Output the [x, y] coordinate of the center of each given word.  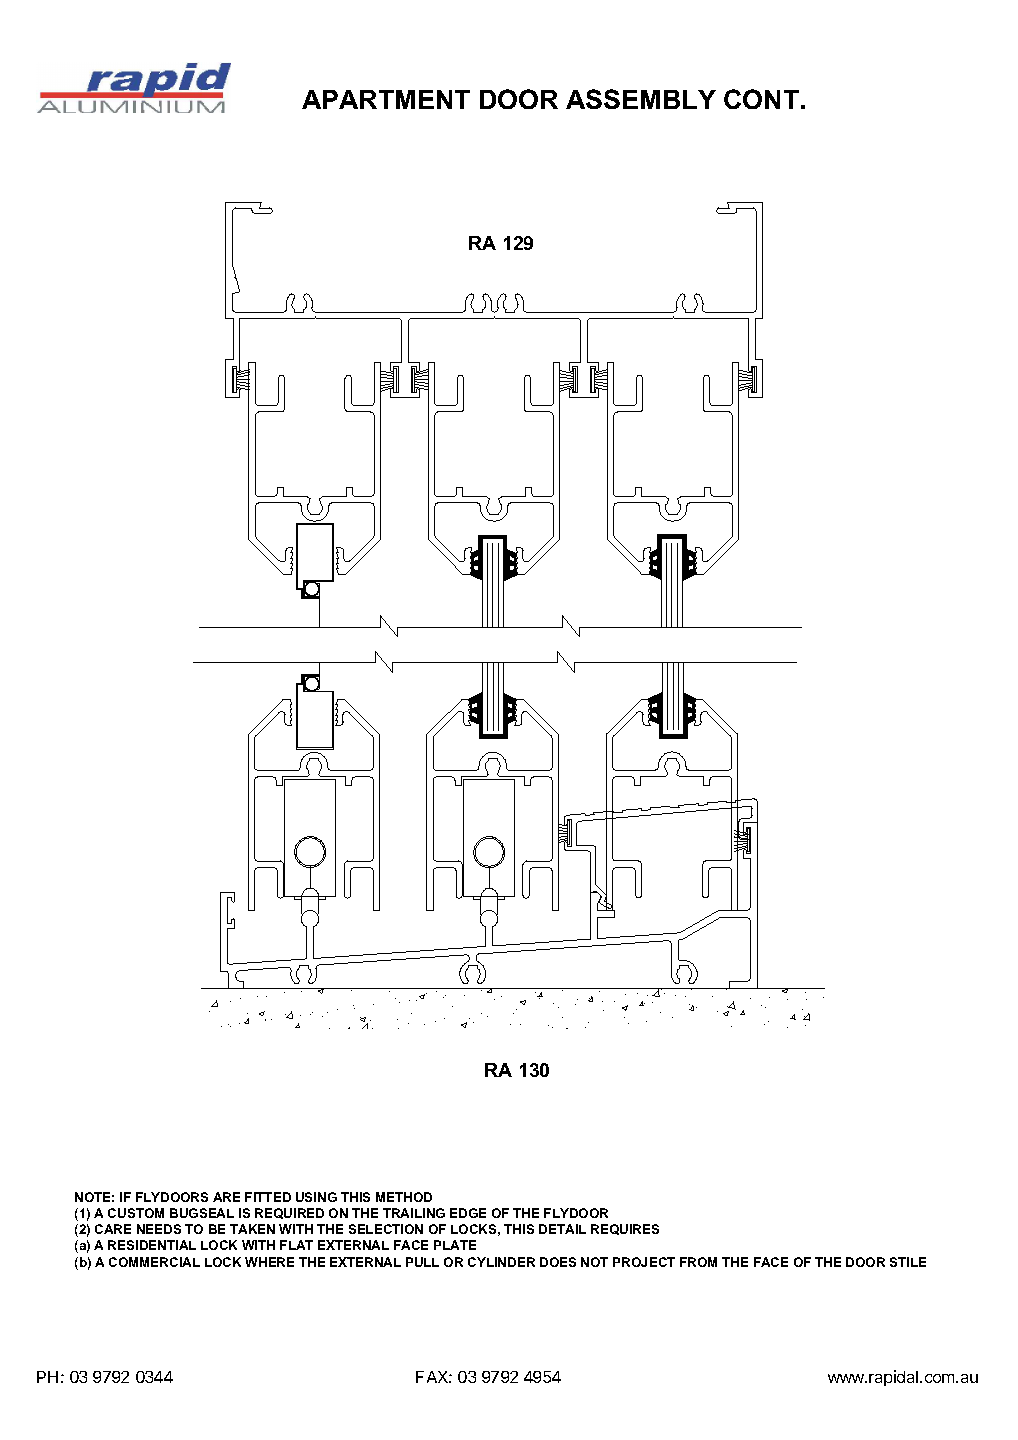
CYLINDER [501, 1262]
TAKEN [252, 1229]
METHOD [404, 1197]
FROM [698, 1262]
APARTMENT [386, 99]
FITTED [268, 1197]
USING [316, 1197]
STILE [908, 1262]
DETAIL [562, 1229]
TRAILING [414, 1213]
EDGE [468, 1213]
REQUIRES [625, 1229]
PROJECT [644, 1262]
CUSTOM [136, 1213]
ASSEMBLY [641, 99]
